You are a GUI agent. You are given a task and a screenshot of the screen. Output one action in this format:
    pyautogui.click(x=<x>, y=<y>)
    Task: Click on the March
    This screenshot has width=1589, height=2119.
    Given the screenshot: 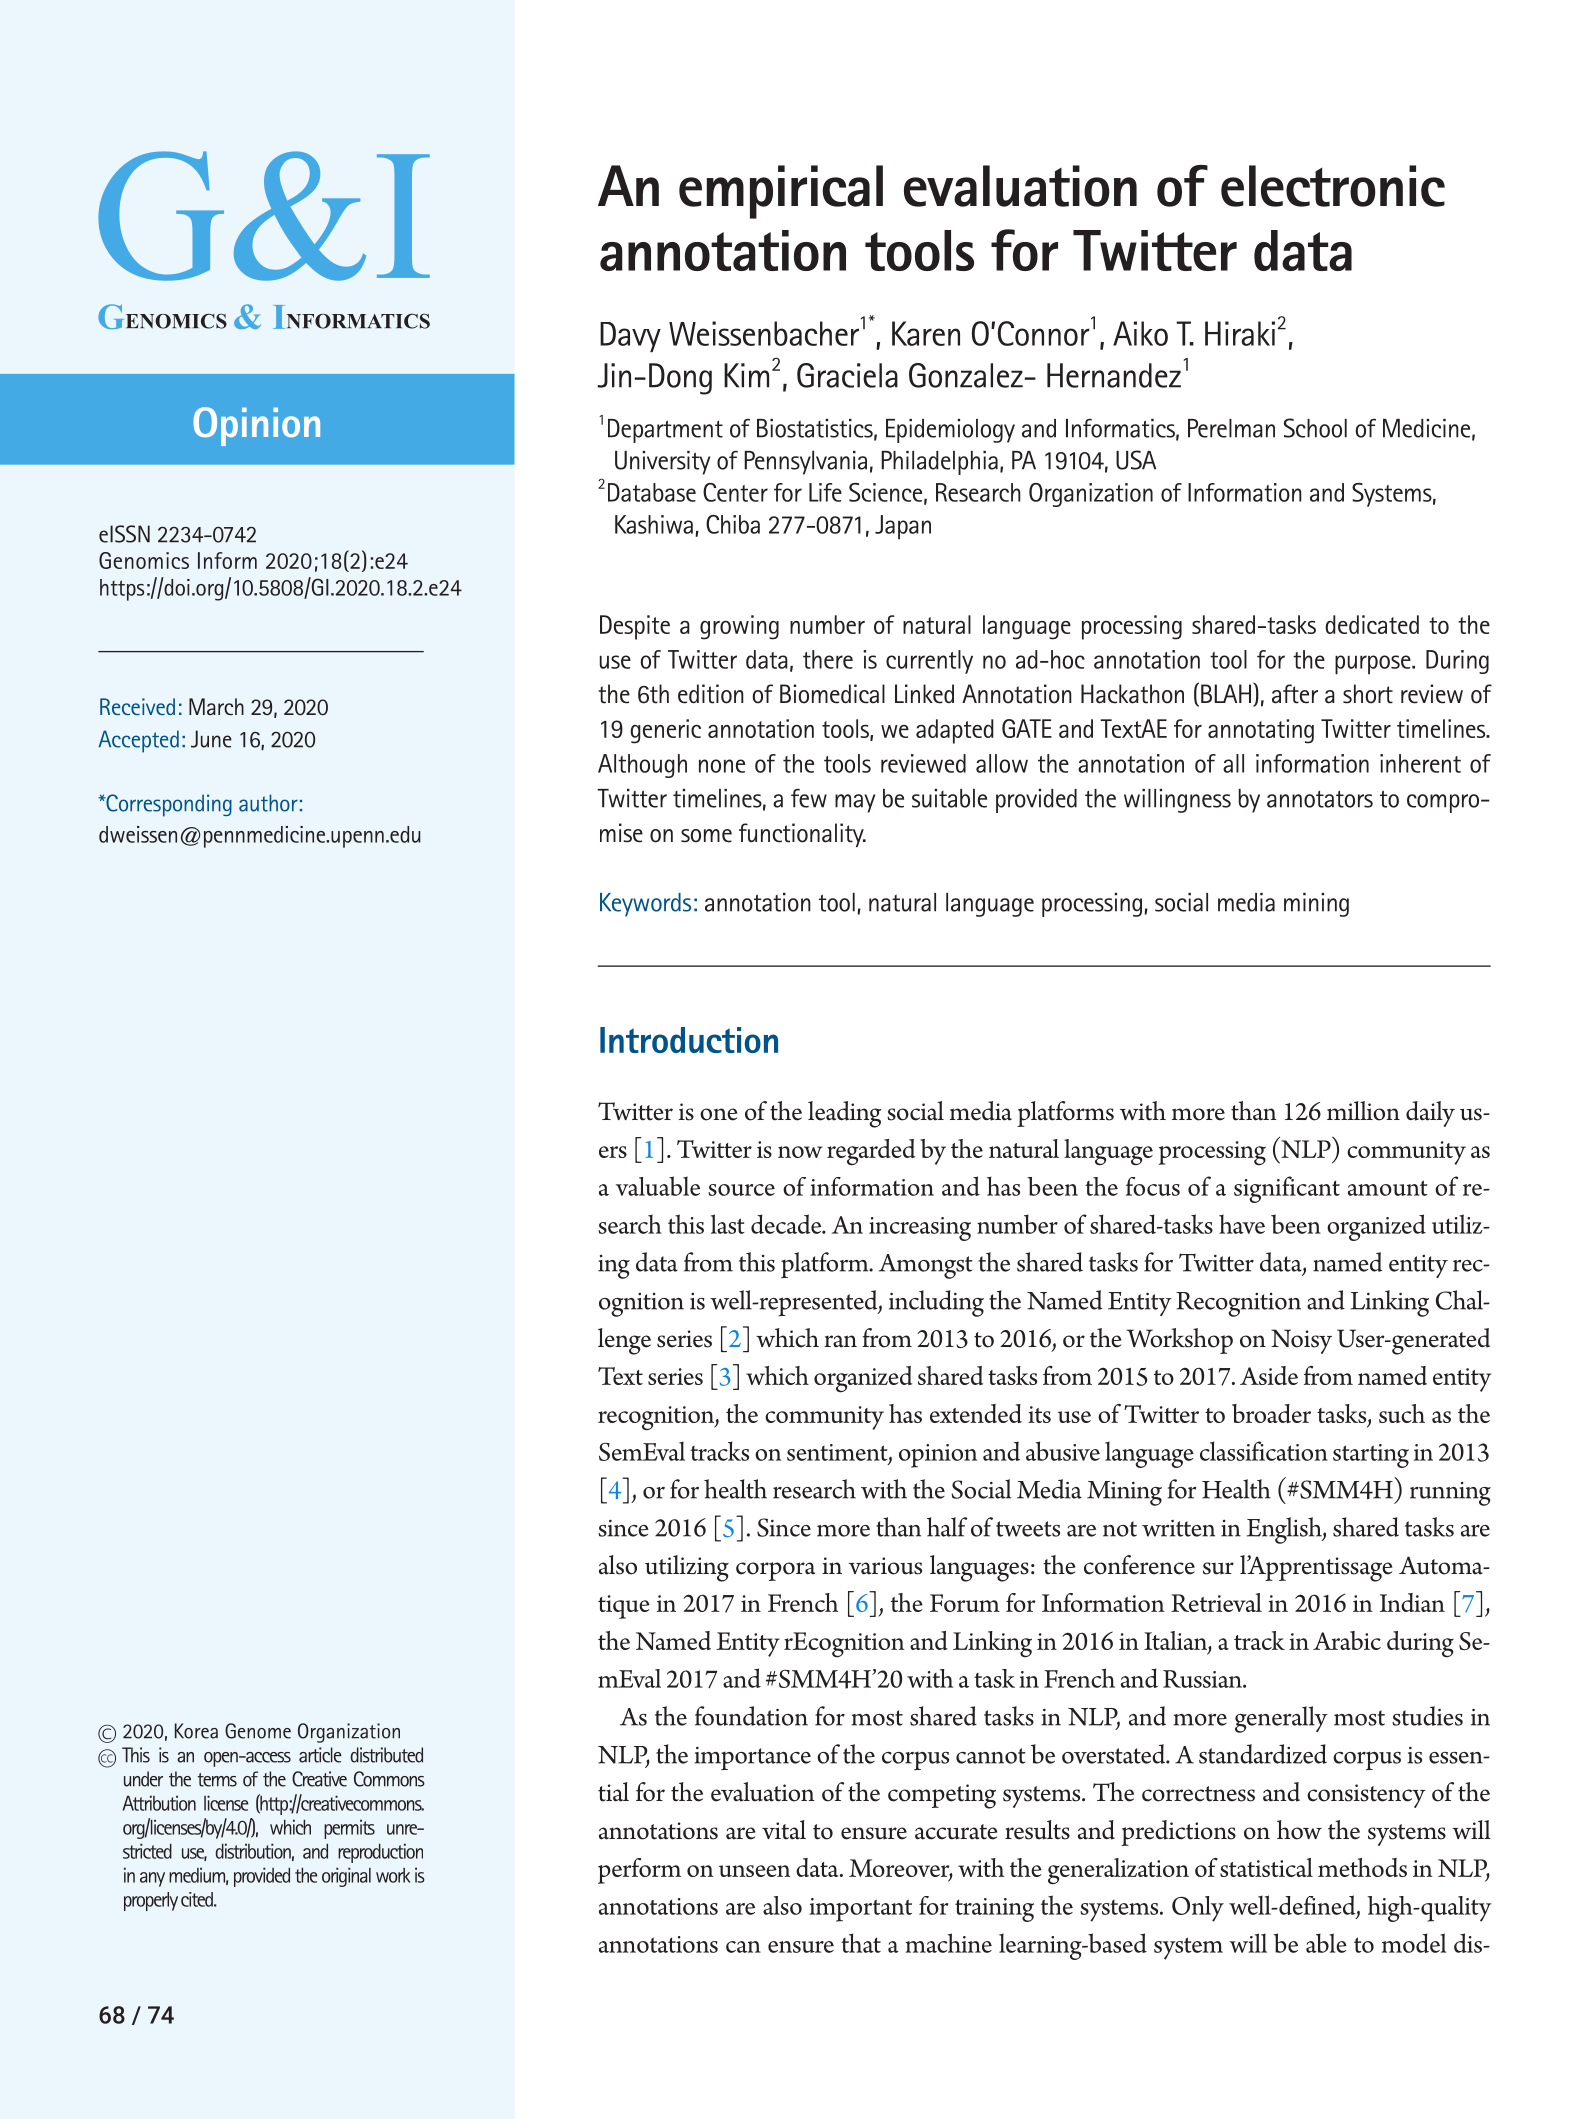 What is the action you would take?
    pyautogui.click(x=216, y=707)
